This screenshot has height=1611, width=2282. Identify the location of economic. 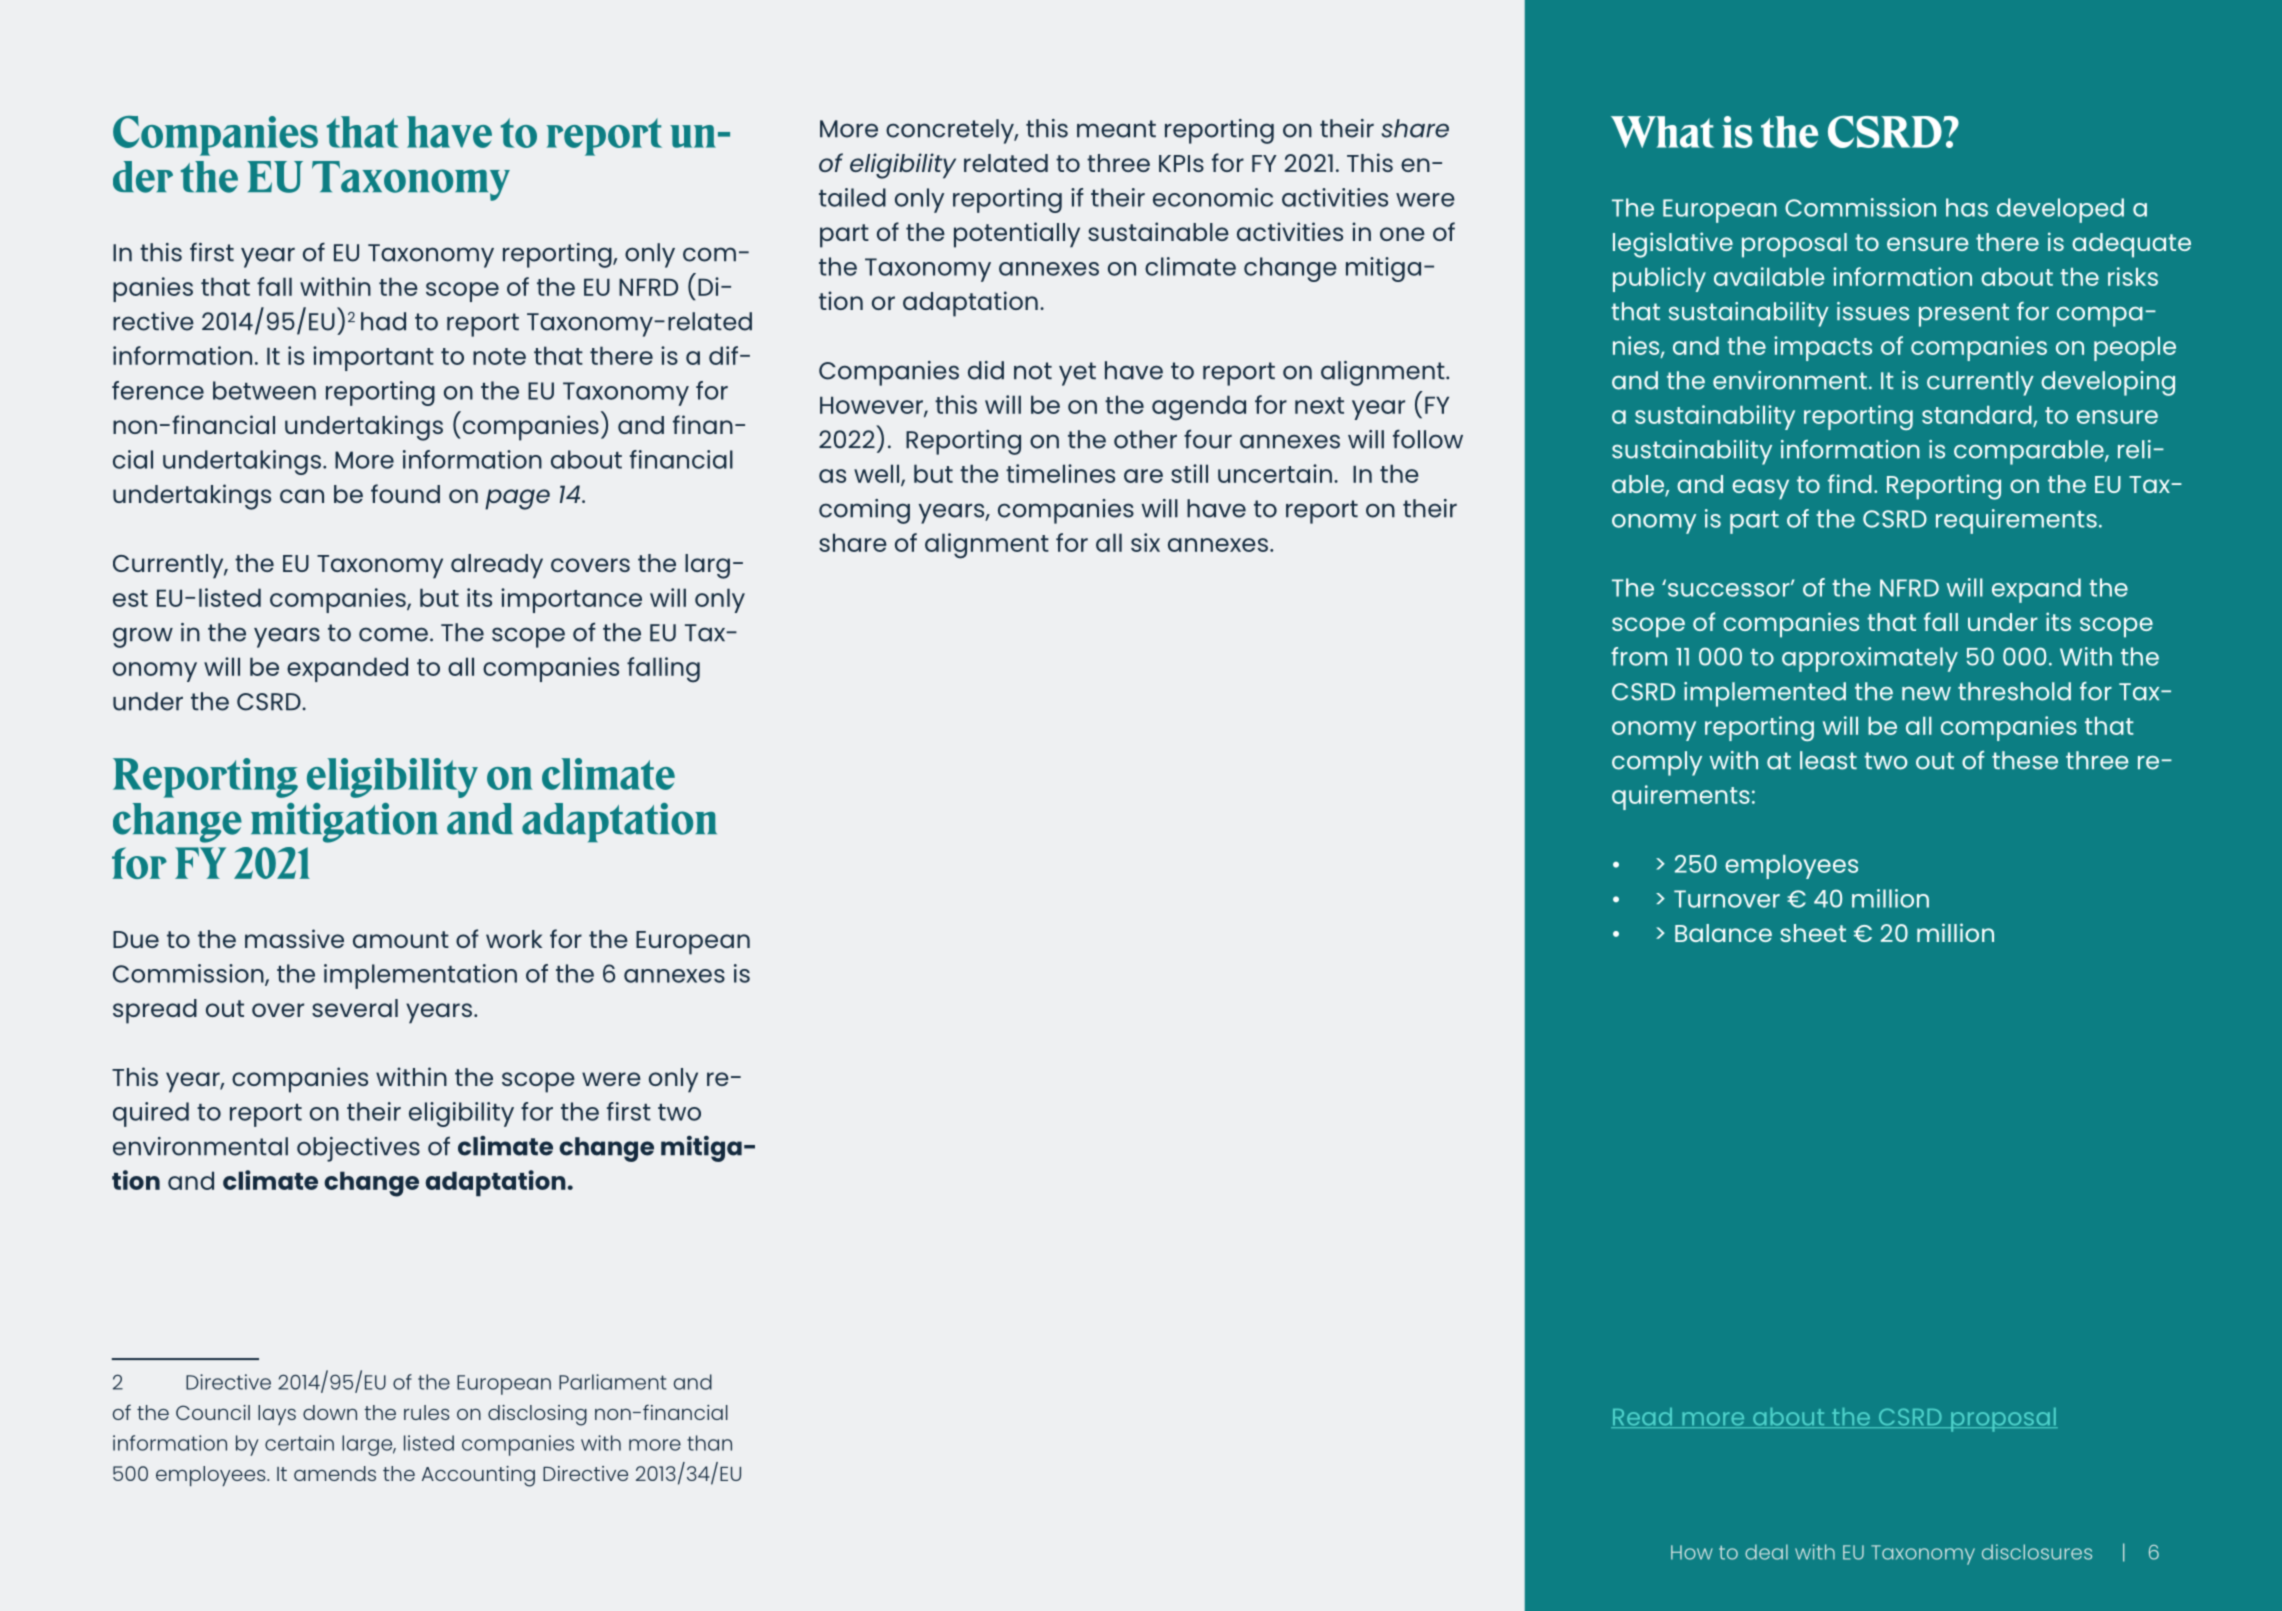
(1213, 197).
